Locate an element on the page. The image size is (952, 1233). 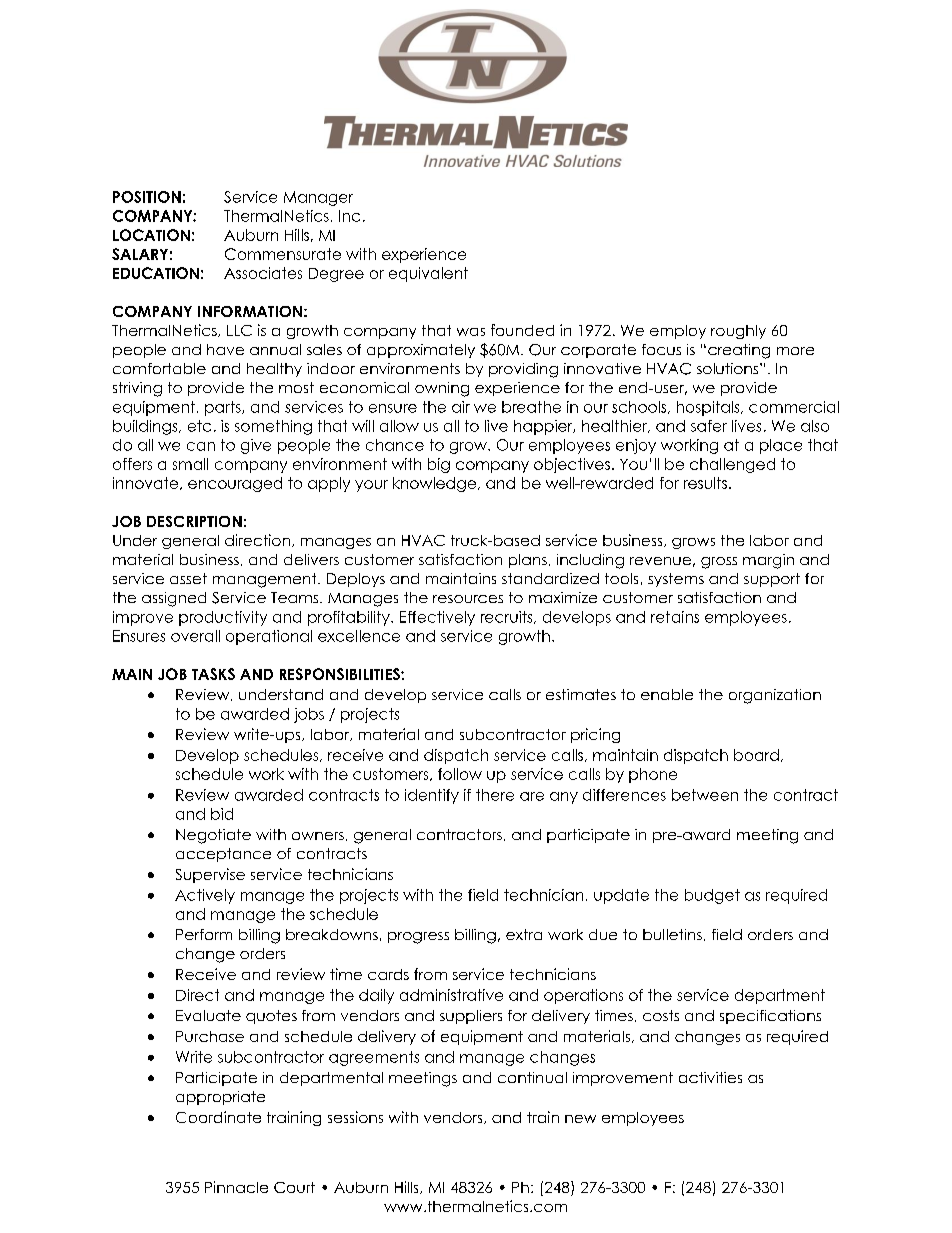
there is located at coordinates (495, 795).
